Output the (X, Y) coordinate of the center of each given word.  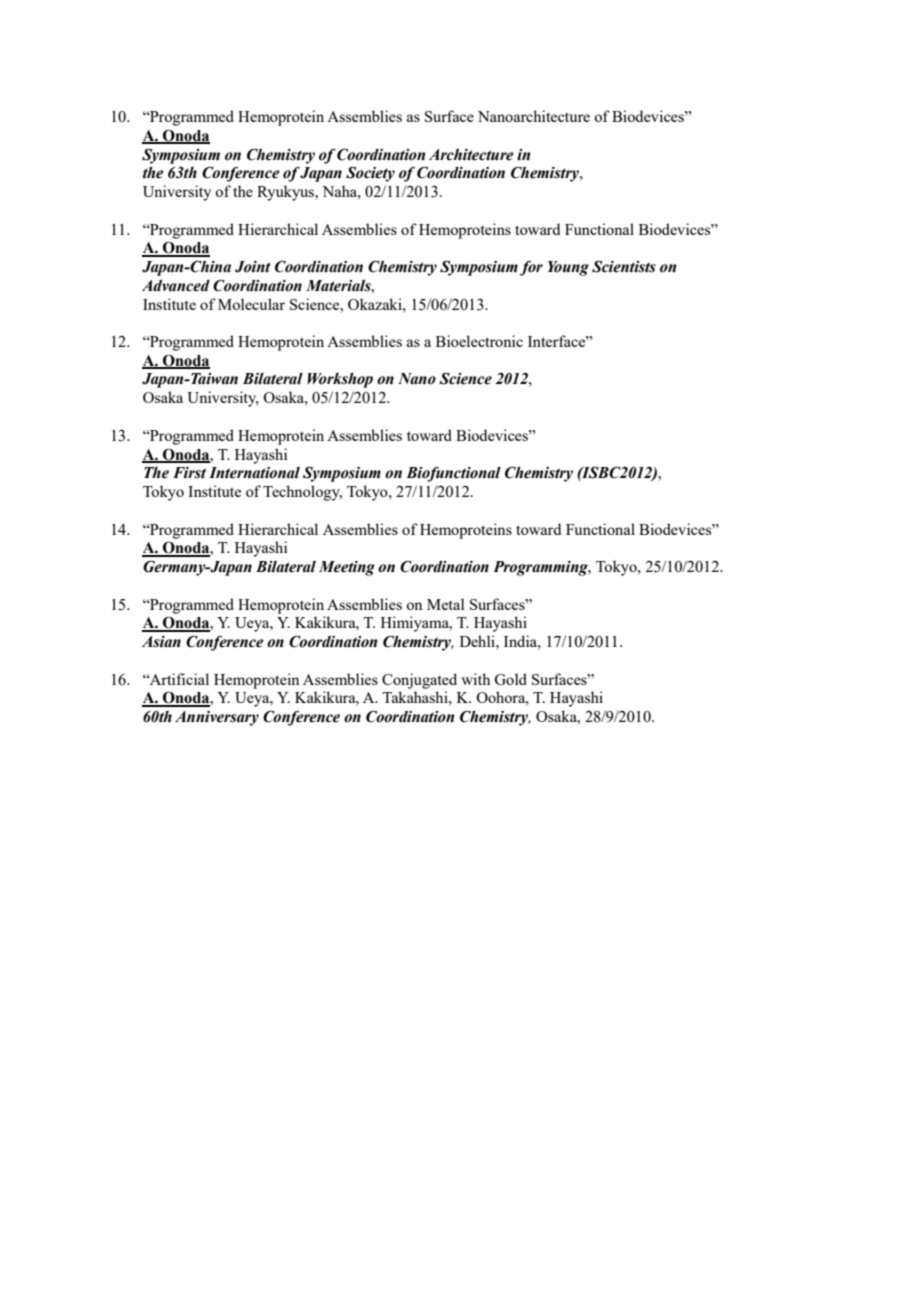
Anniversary (217, 718)
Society (370, 174)
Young (568, 268)
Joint (252, 267)
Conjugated (419, 681)
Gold (510, 679)
